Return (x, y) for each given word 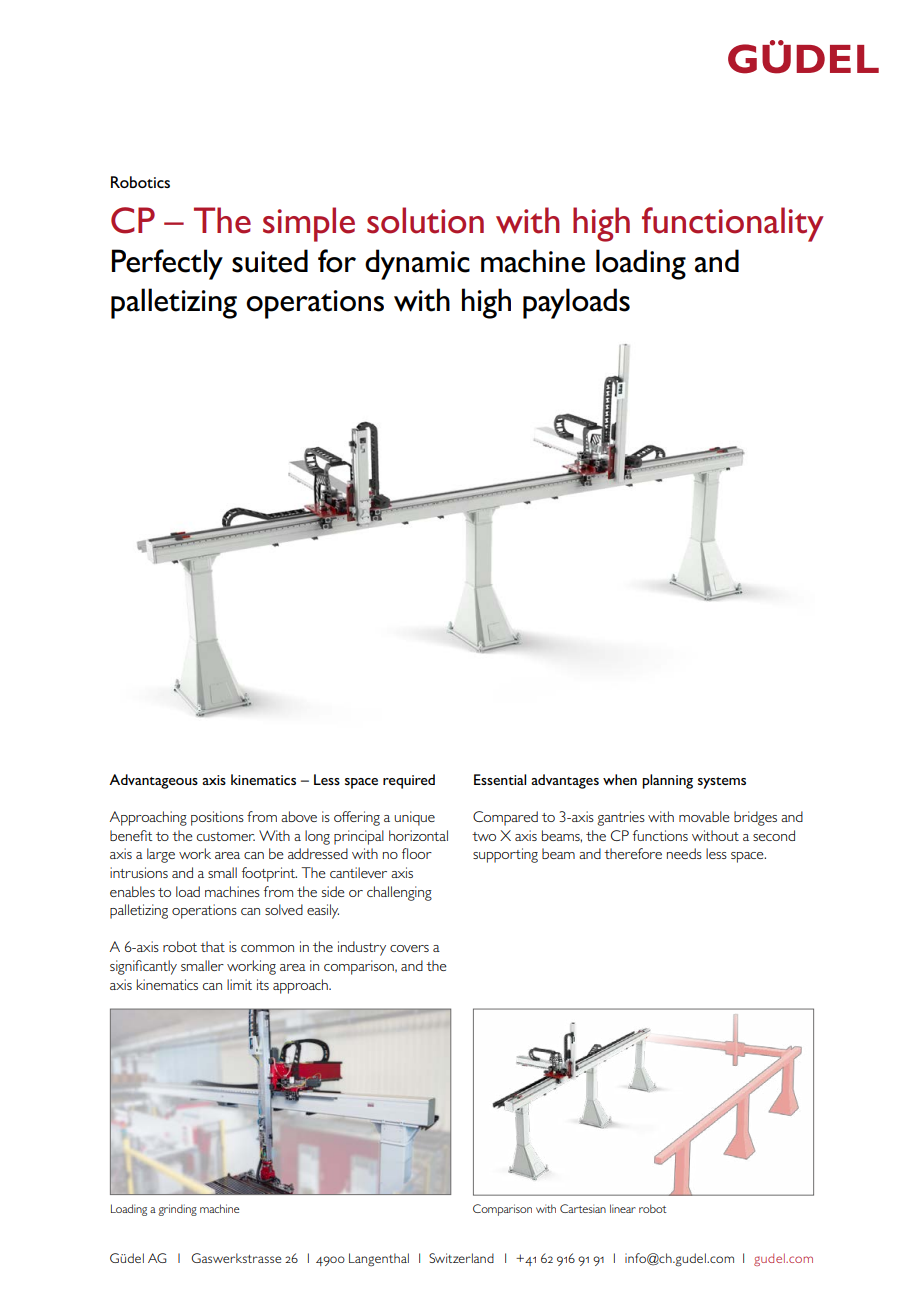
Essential (500, 779)
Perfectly (167, 264)
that (212, 946)
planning (667, 781)
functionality (733, 224)
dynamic (417, 264)
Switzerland (461, 1258)
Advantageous (153, 781)
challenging (399, 893)
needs (684, 853)
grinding (177, 1210)
